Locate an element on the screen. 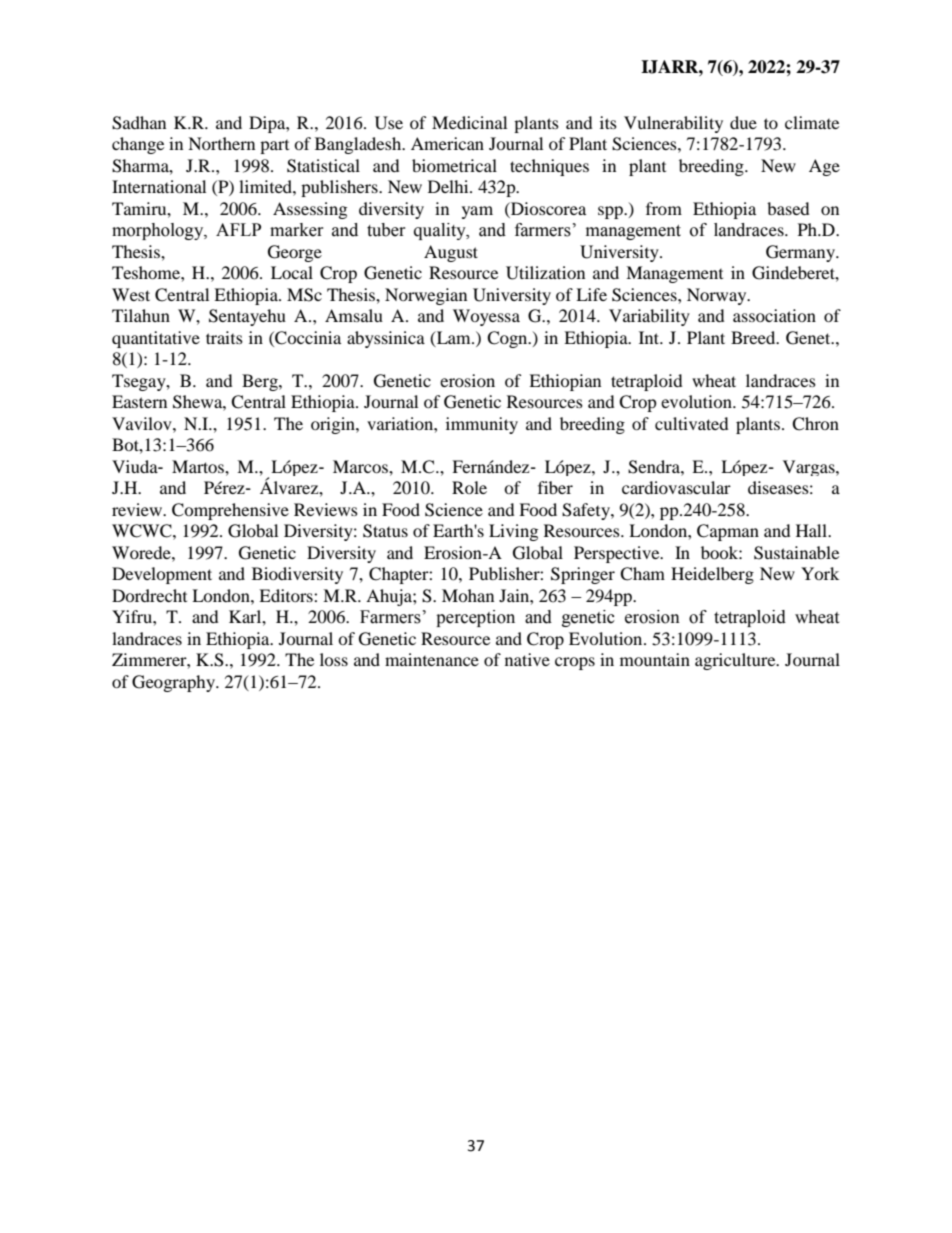 Image resolution: width=952 pixels, height=1233 pixels. Eastern is located at coordinates (139, 401).
